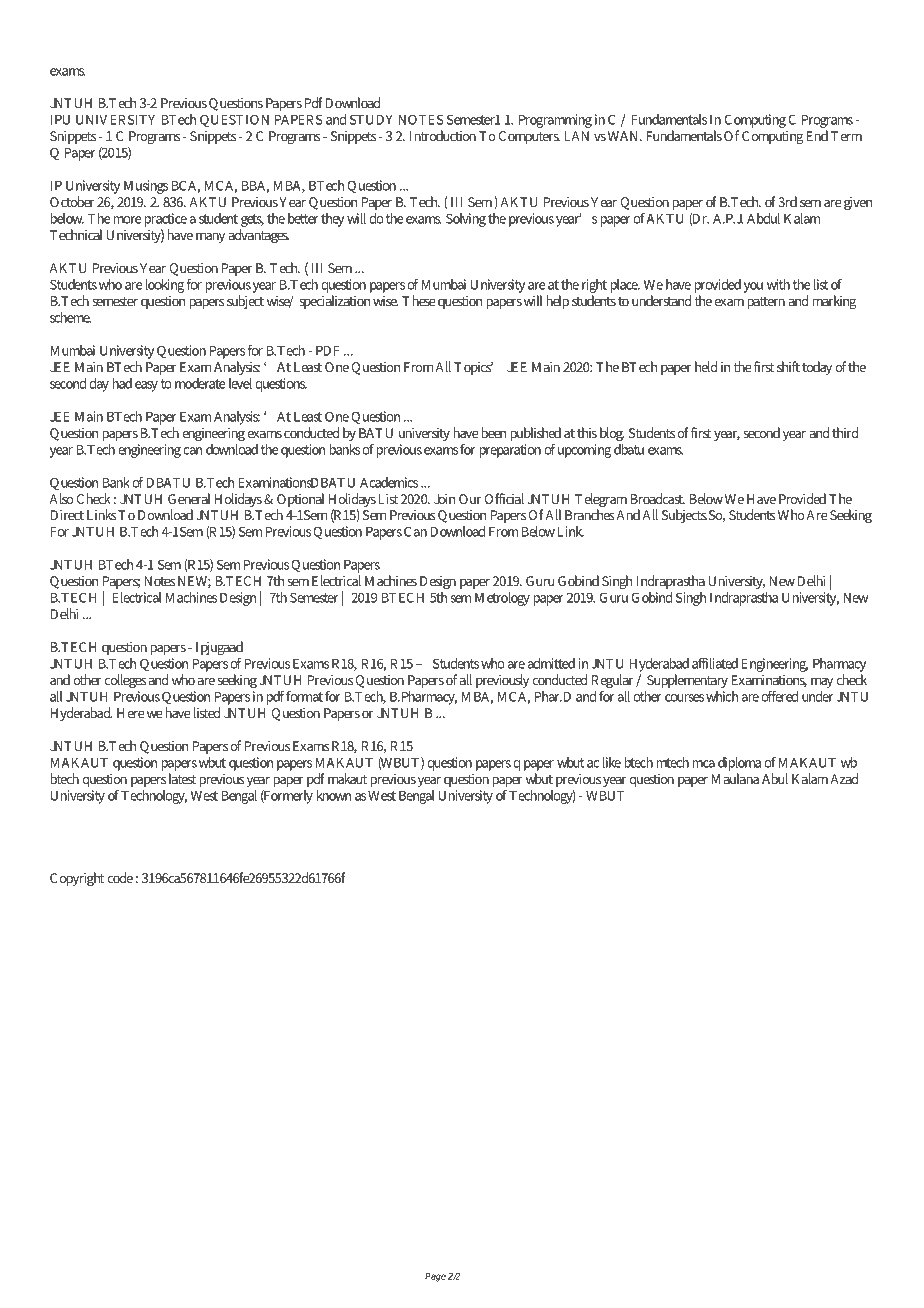 The height and width of the page is (1308, 924). Describe the element at coordinates (120, 877) in the page. I see `code` at that location.
